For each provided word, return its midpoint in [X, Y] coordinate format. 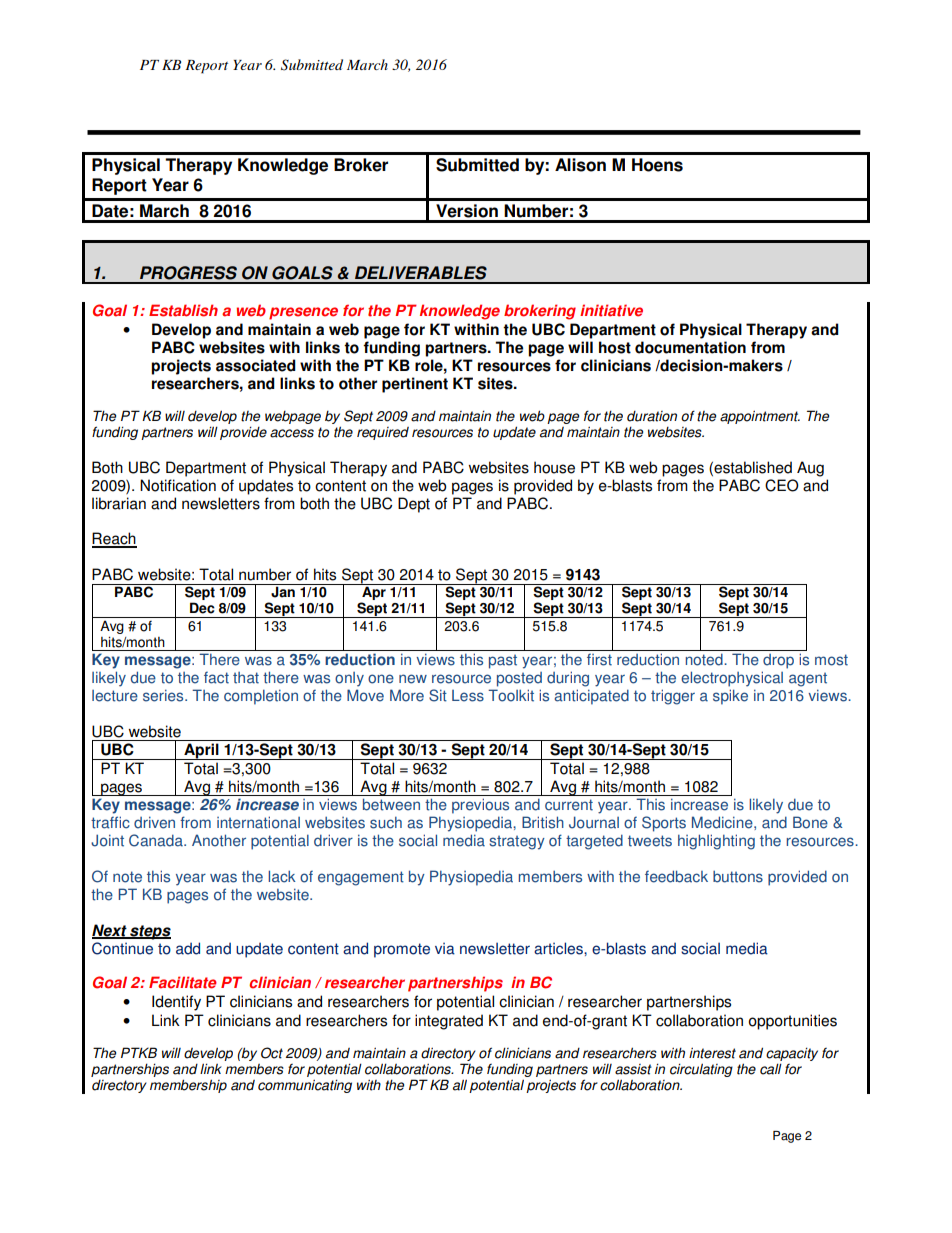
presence [303, 313]
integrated [449, 1022]
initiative [611, 310]
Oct [272, 1053]
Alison [580, 165]
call [771, 1069]
